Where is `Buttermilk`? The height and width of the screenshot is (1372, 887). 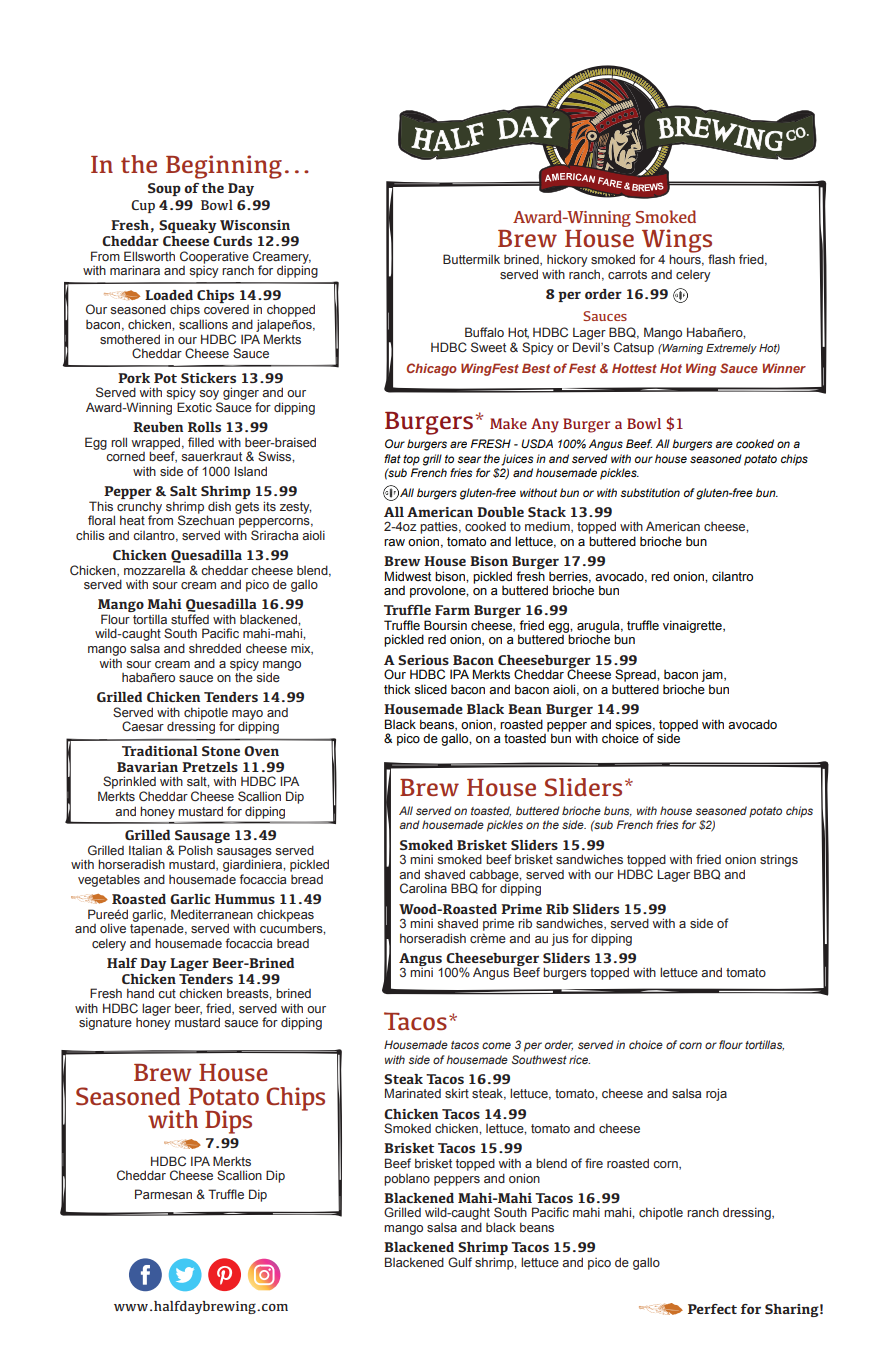 Buttermilk is located at coordinates (471, 259).
